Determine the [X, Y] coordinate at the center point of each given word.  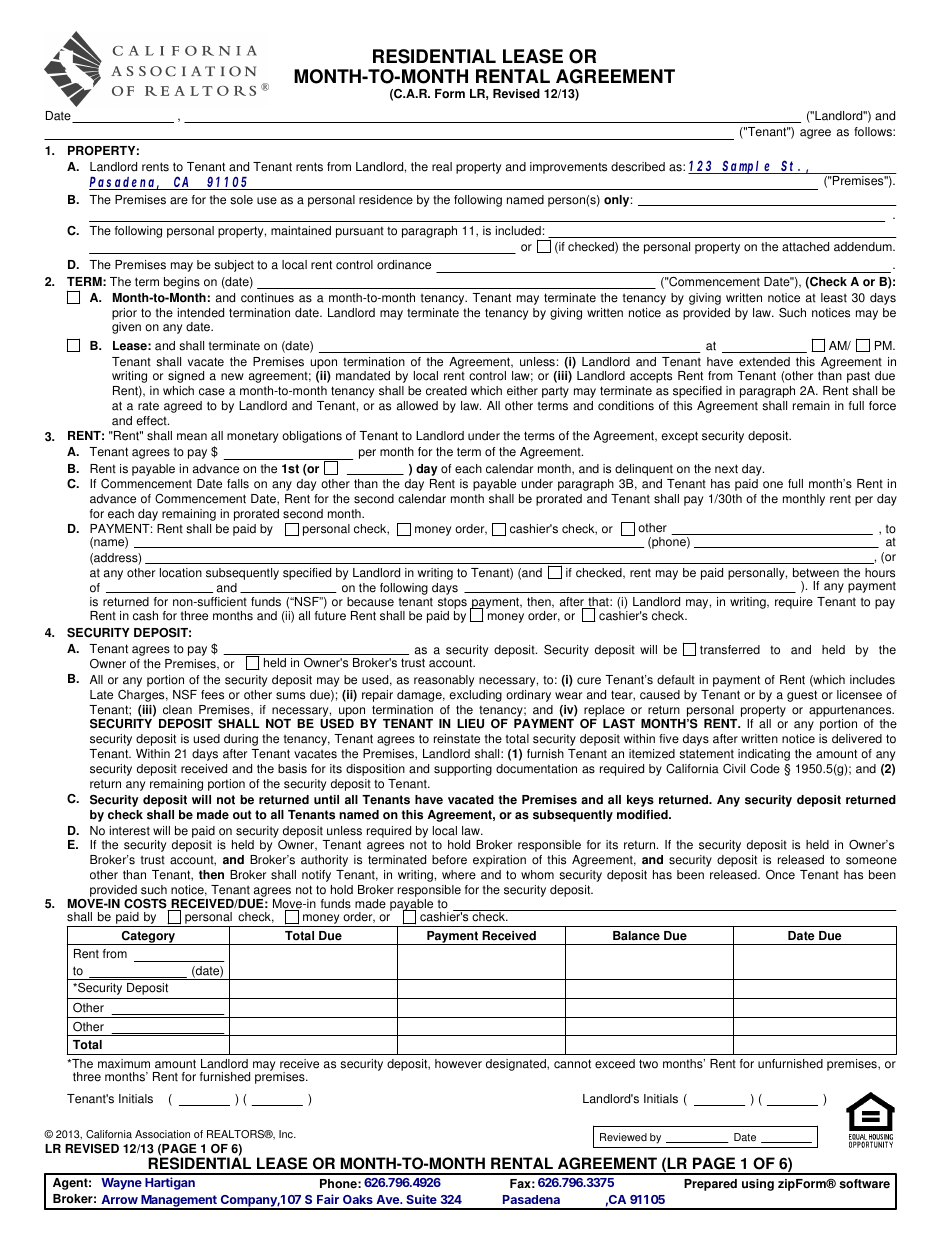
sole [241, 200]
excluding [475, 696]
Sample [747, 167]
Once [780, 875]
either [522, 391]
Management [179, 1202]
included [518, 231]
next [726, 469]
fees [212, 695]
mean [192, 437]
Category [148, 938]
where [459, 875]
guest [802, 696]
